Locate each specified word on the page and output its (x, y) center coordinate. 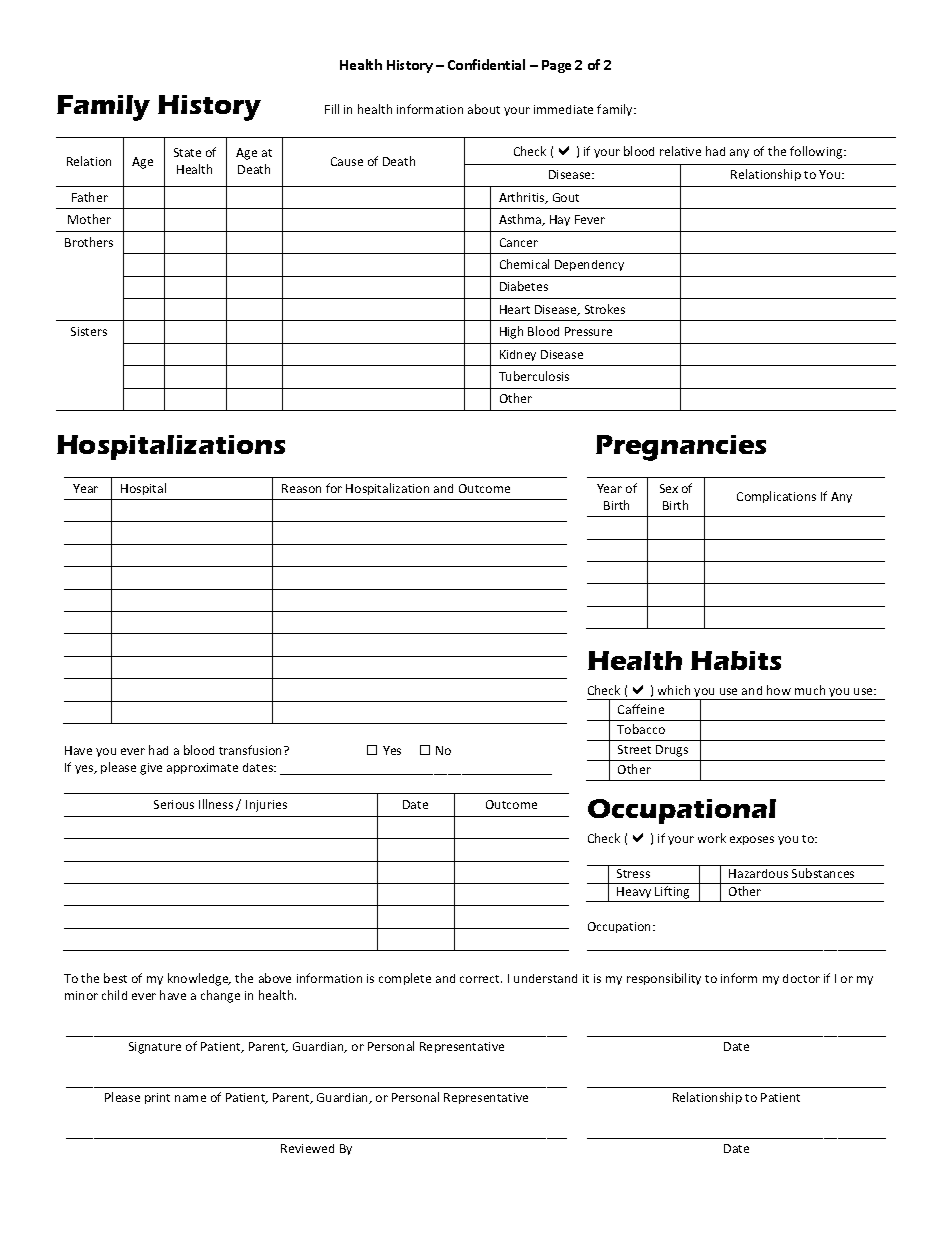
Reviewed (307, 1148)
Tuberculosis (534, 376)
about (484, 109)
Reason (301, 488)
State (187, 152)
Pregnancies (681, 448)
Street (634, 749)
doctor (801, 978)
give (151, 769)
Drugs (672, 751)
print (157, 1098)
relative (680, 151)
